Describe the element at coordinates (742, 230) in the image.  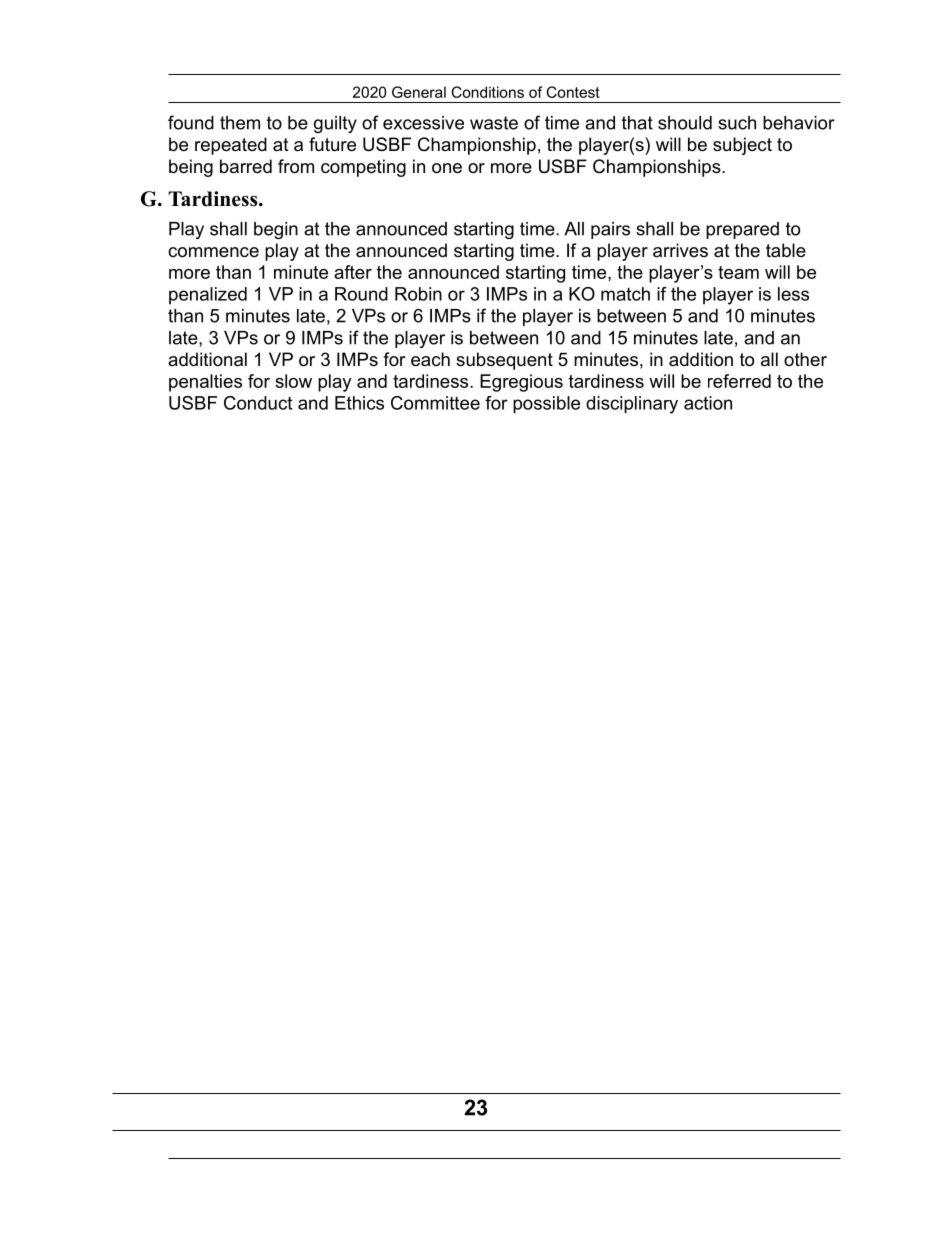
I see `prepared` at that location.
